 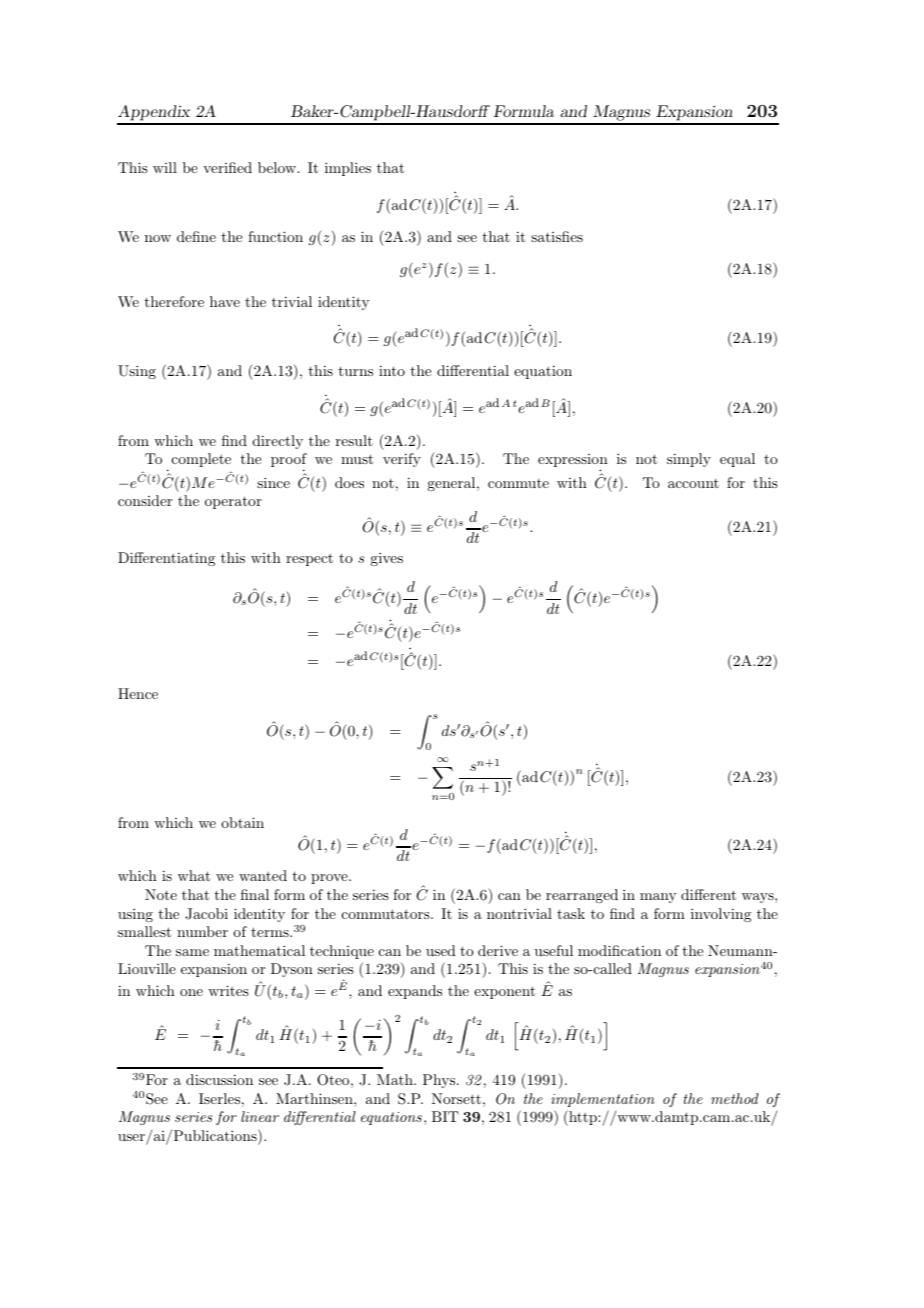 What do you see at coordinates (386, 559) in the screenshot?
I see `gives` at bounding box center [386, 559].
